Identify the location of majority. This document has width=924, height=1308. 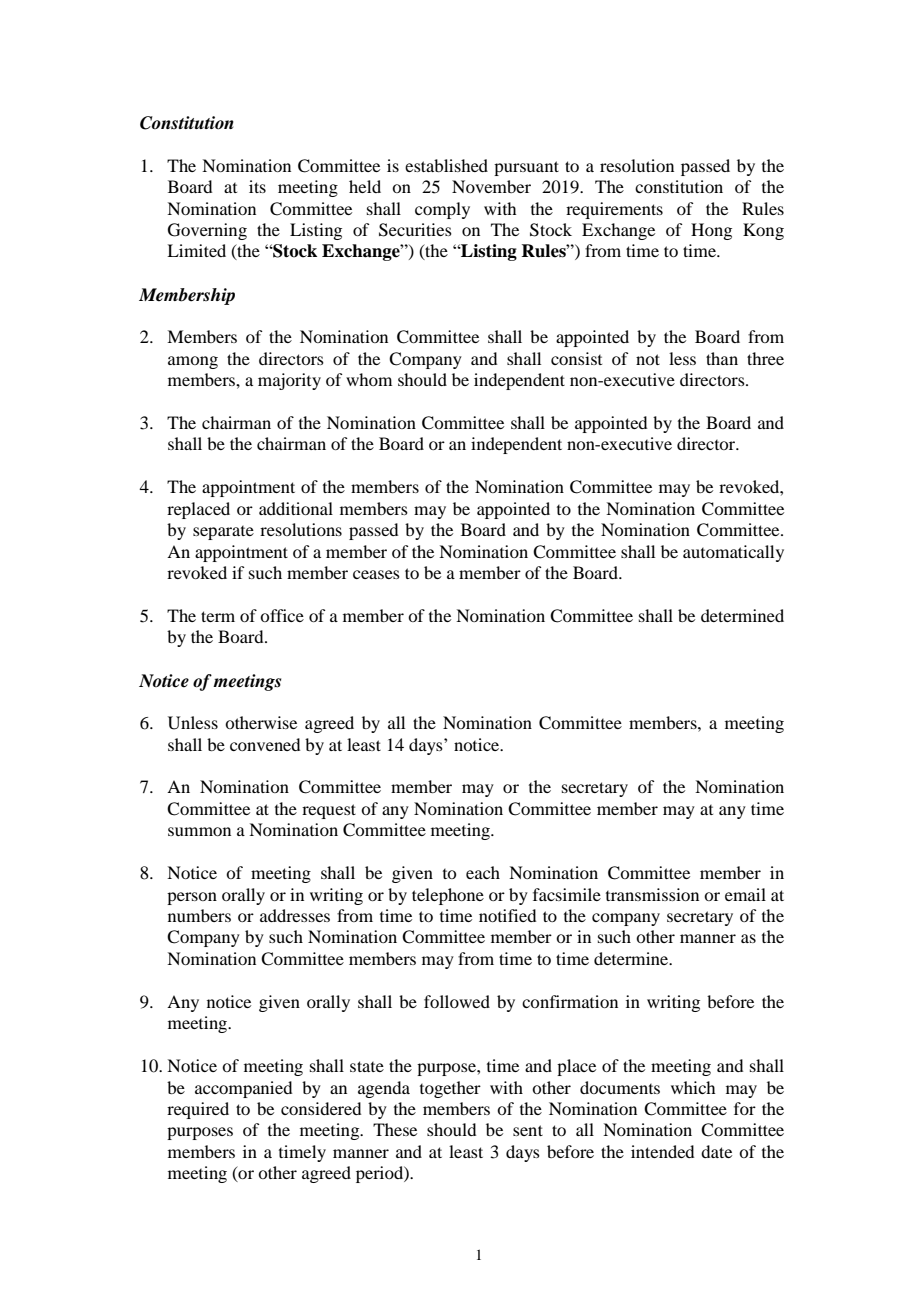
(289, 381).
